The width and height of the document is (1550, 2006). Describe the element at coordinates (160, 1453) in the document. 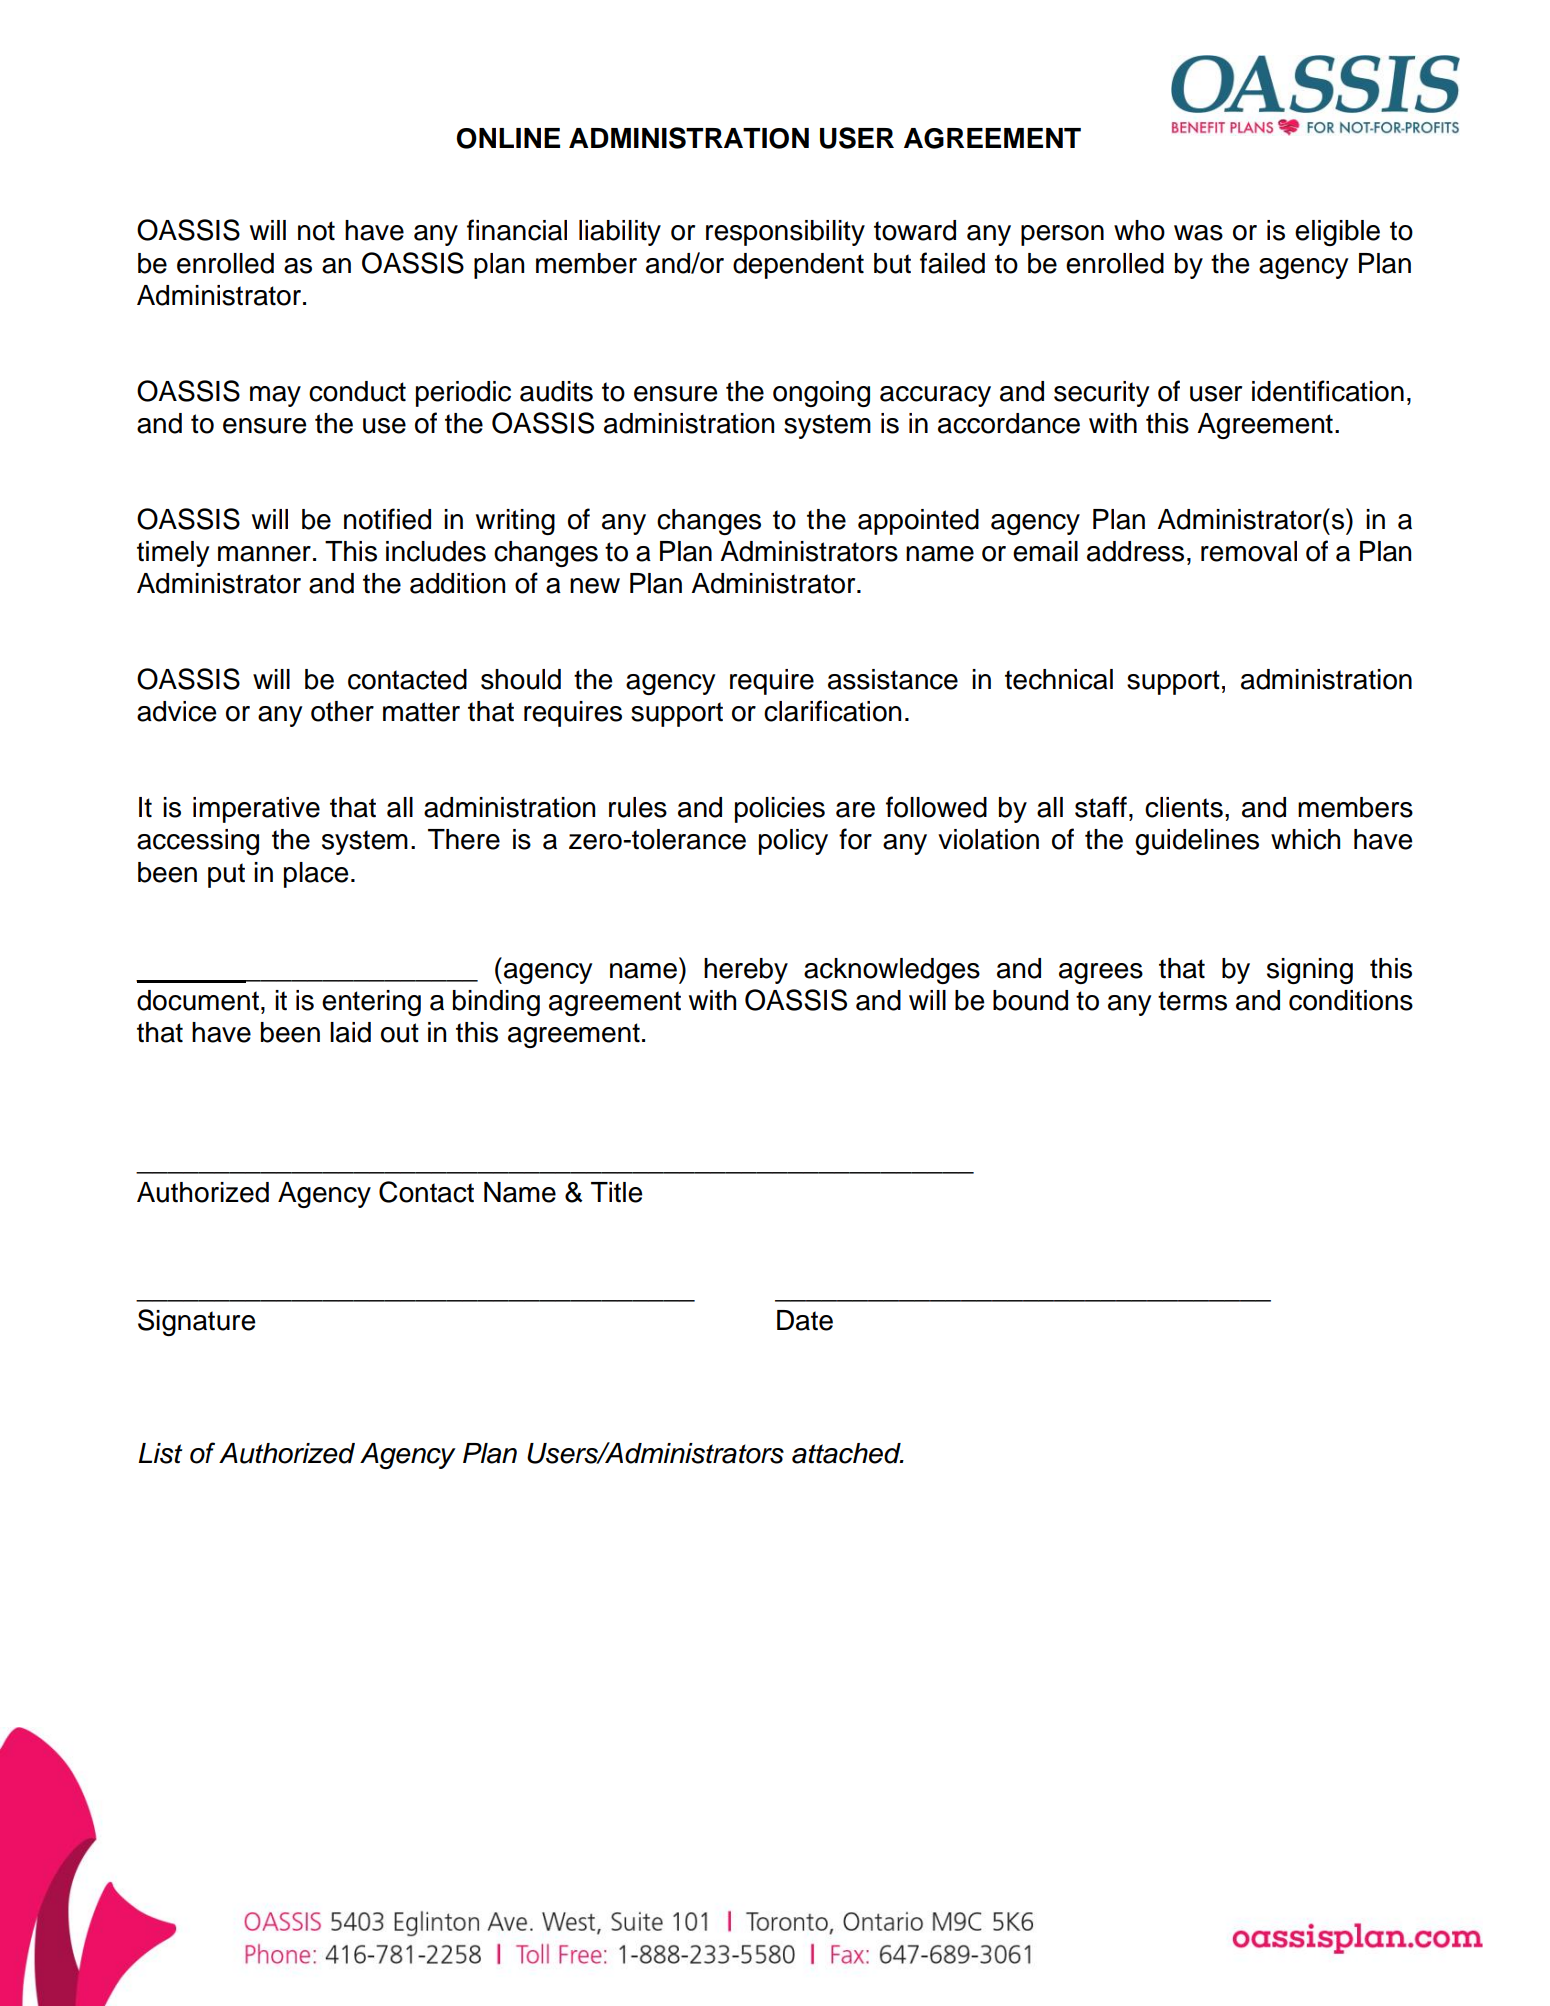

I see `List` at that location.
